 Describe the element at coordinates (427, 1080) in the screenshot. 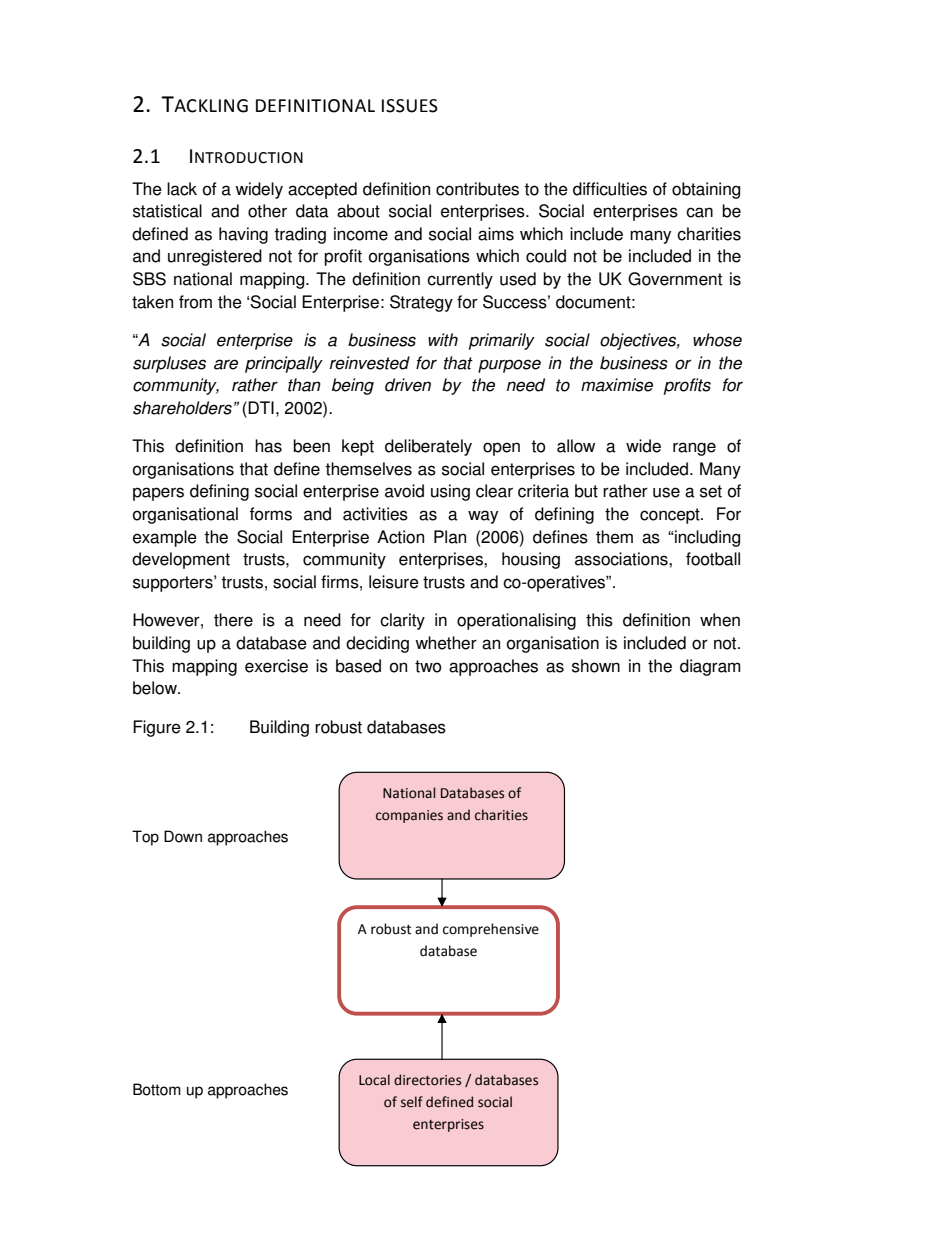

I see `directories` at that location.
